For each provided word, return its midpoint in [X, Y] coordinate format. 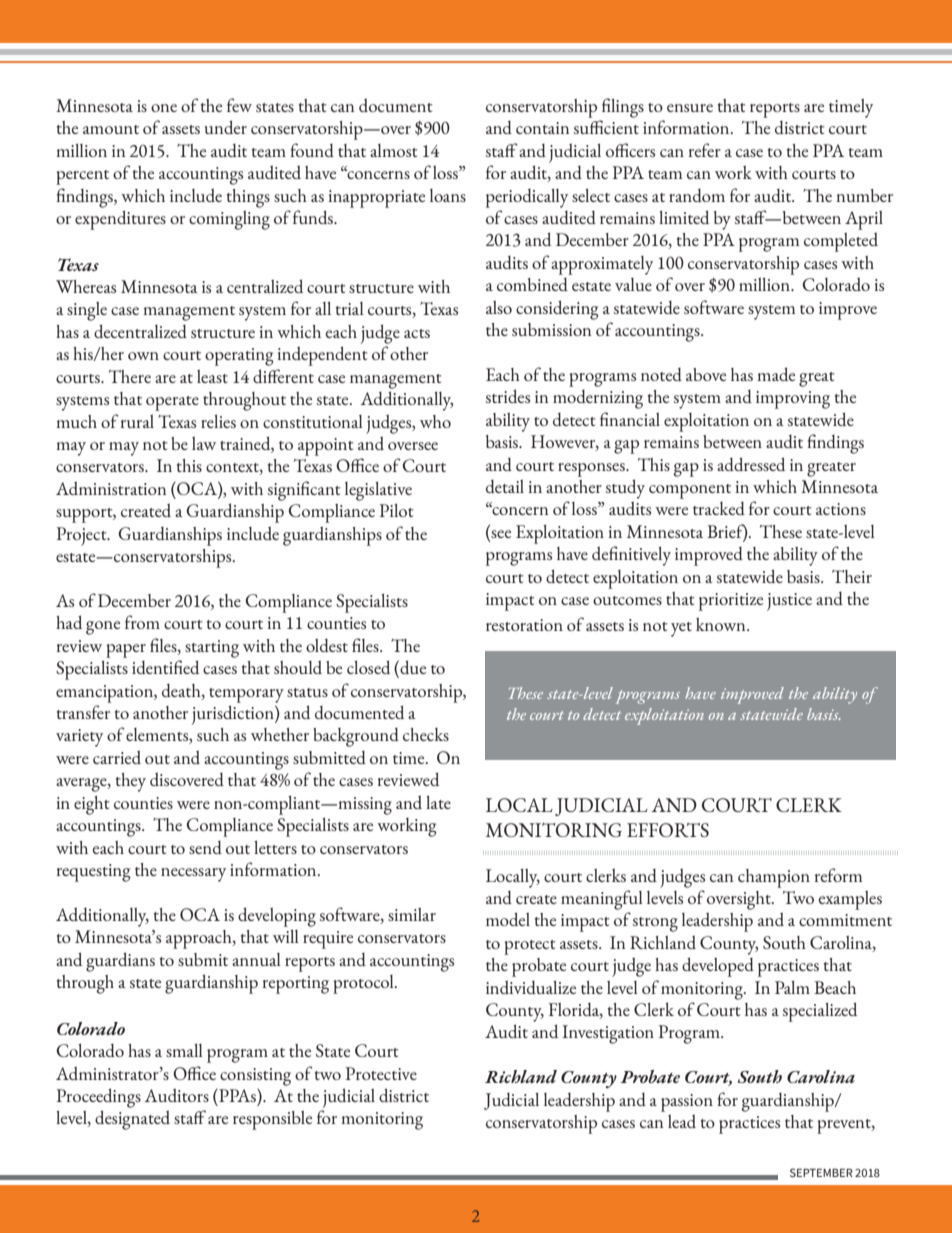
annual [256, 959]
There [130, 376]
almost [394, 150]
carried [117, 757]
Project [83, 536]
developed [718, 967]
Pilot [397, 510]
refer [705, 150]
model [508, 919]
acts [417, 333]
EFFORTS [668, 830]
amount [111, 129]
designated [132, 1120]
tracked [719, 508]
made [776, 374]
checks [426, 734]
